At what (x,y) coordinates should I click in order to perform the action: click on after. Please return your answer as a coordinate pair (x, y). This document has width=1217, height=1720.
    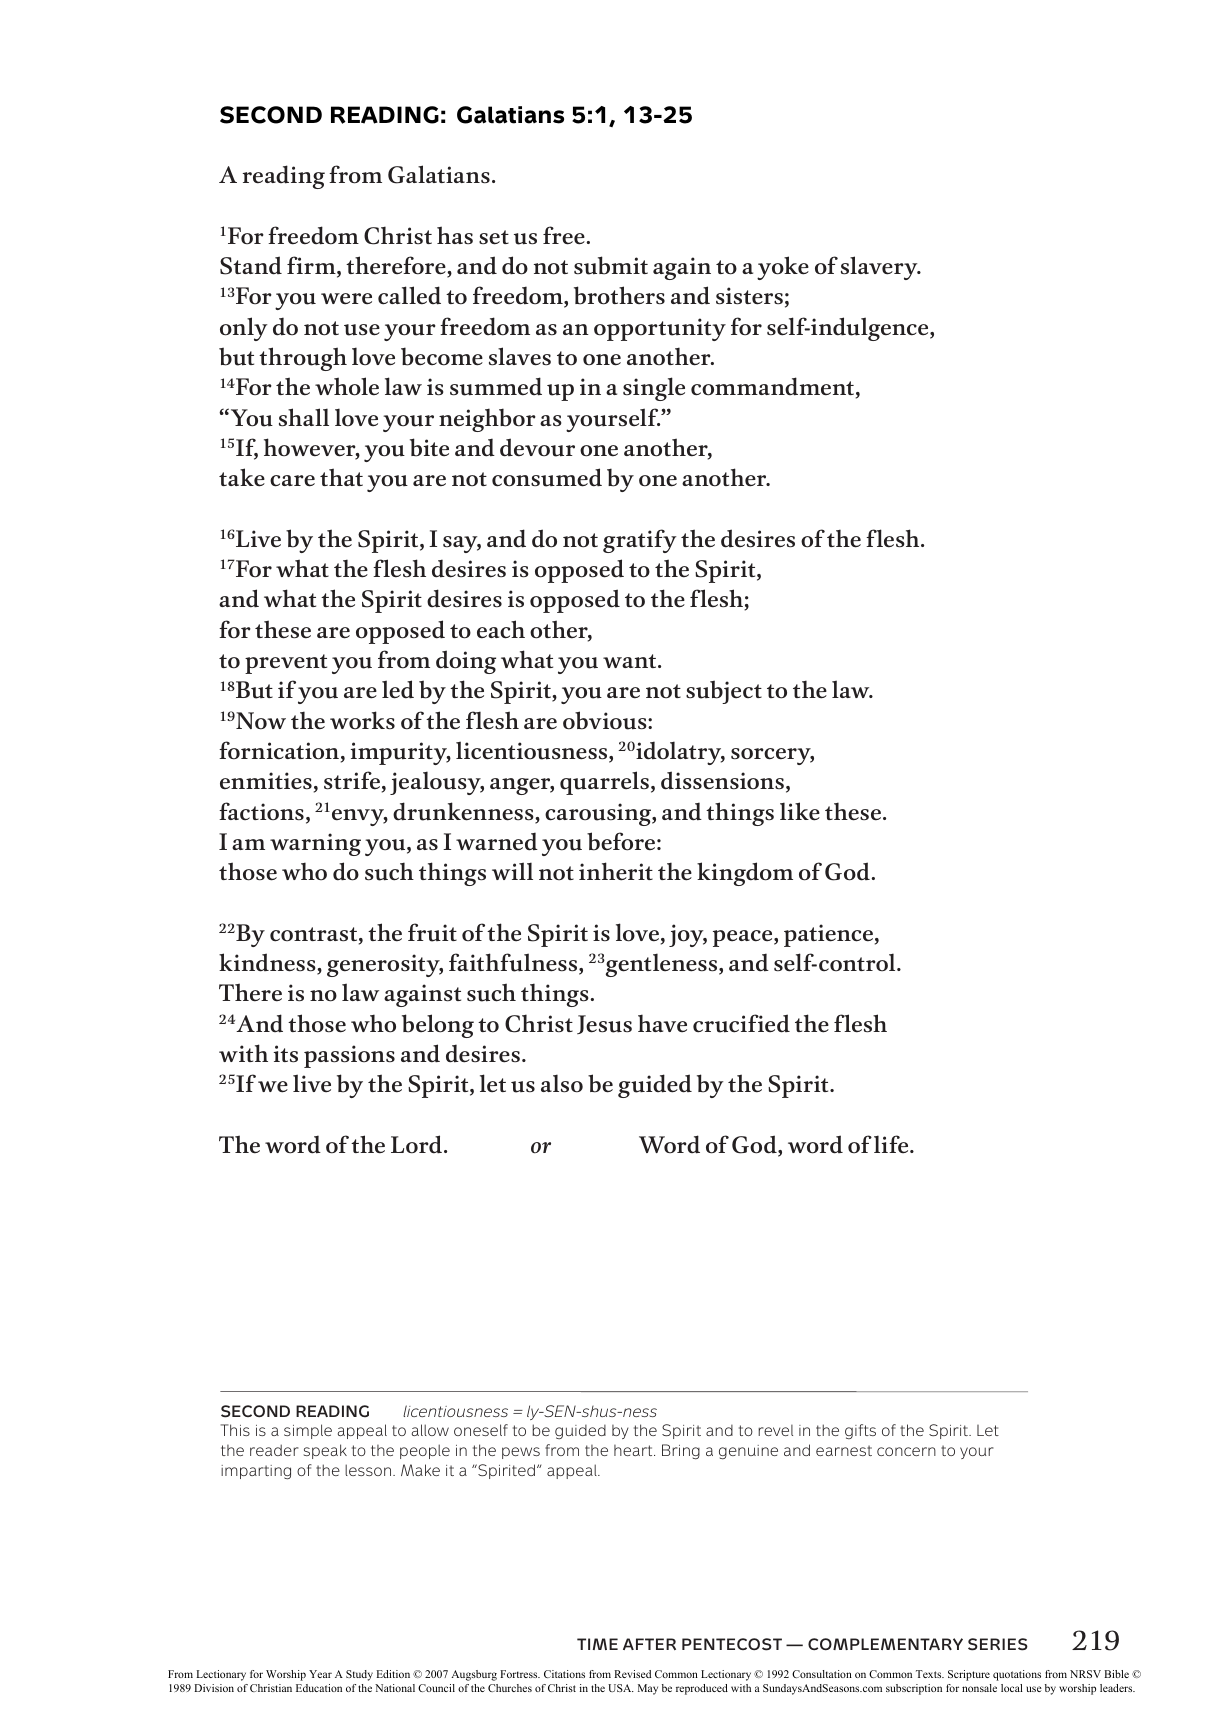
    Looking at the image, I should click on (649, 1644).
